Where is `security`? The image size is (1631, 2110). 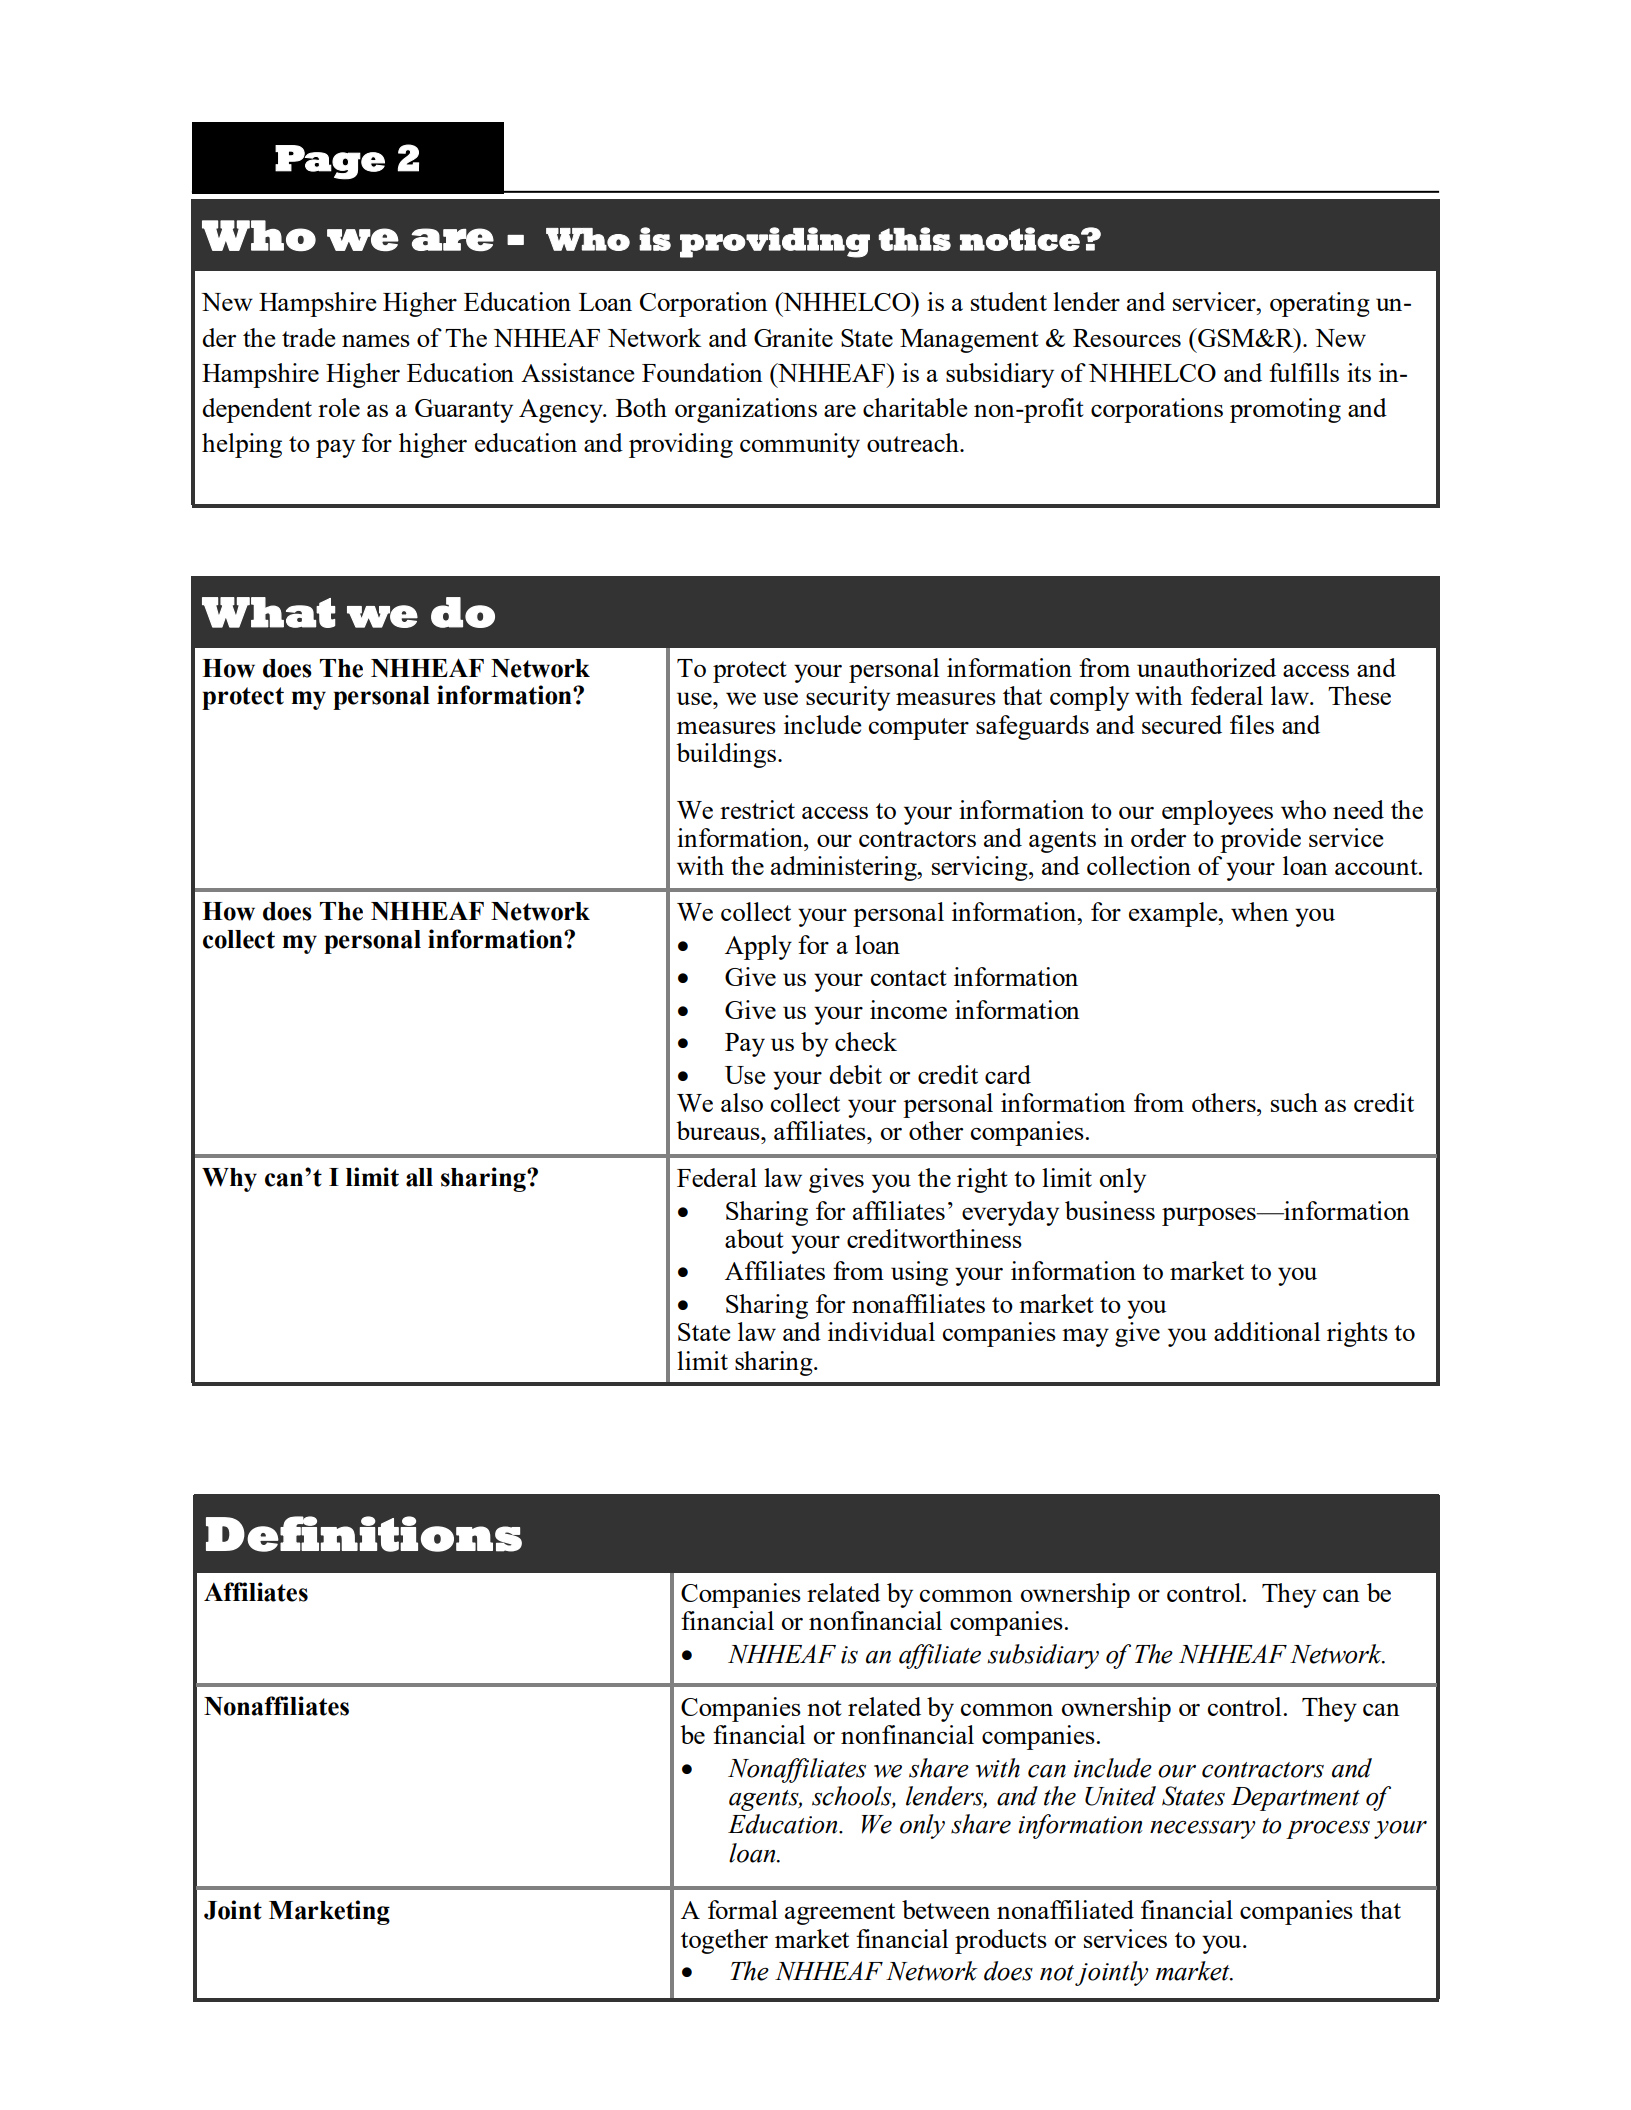
security is located at coordinates (848, 698).
